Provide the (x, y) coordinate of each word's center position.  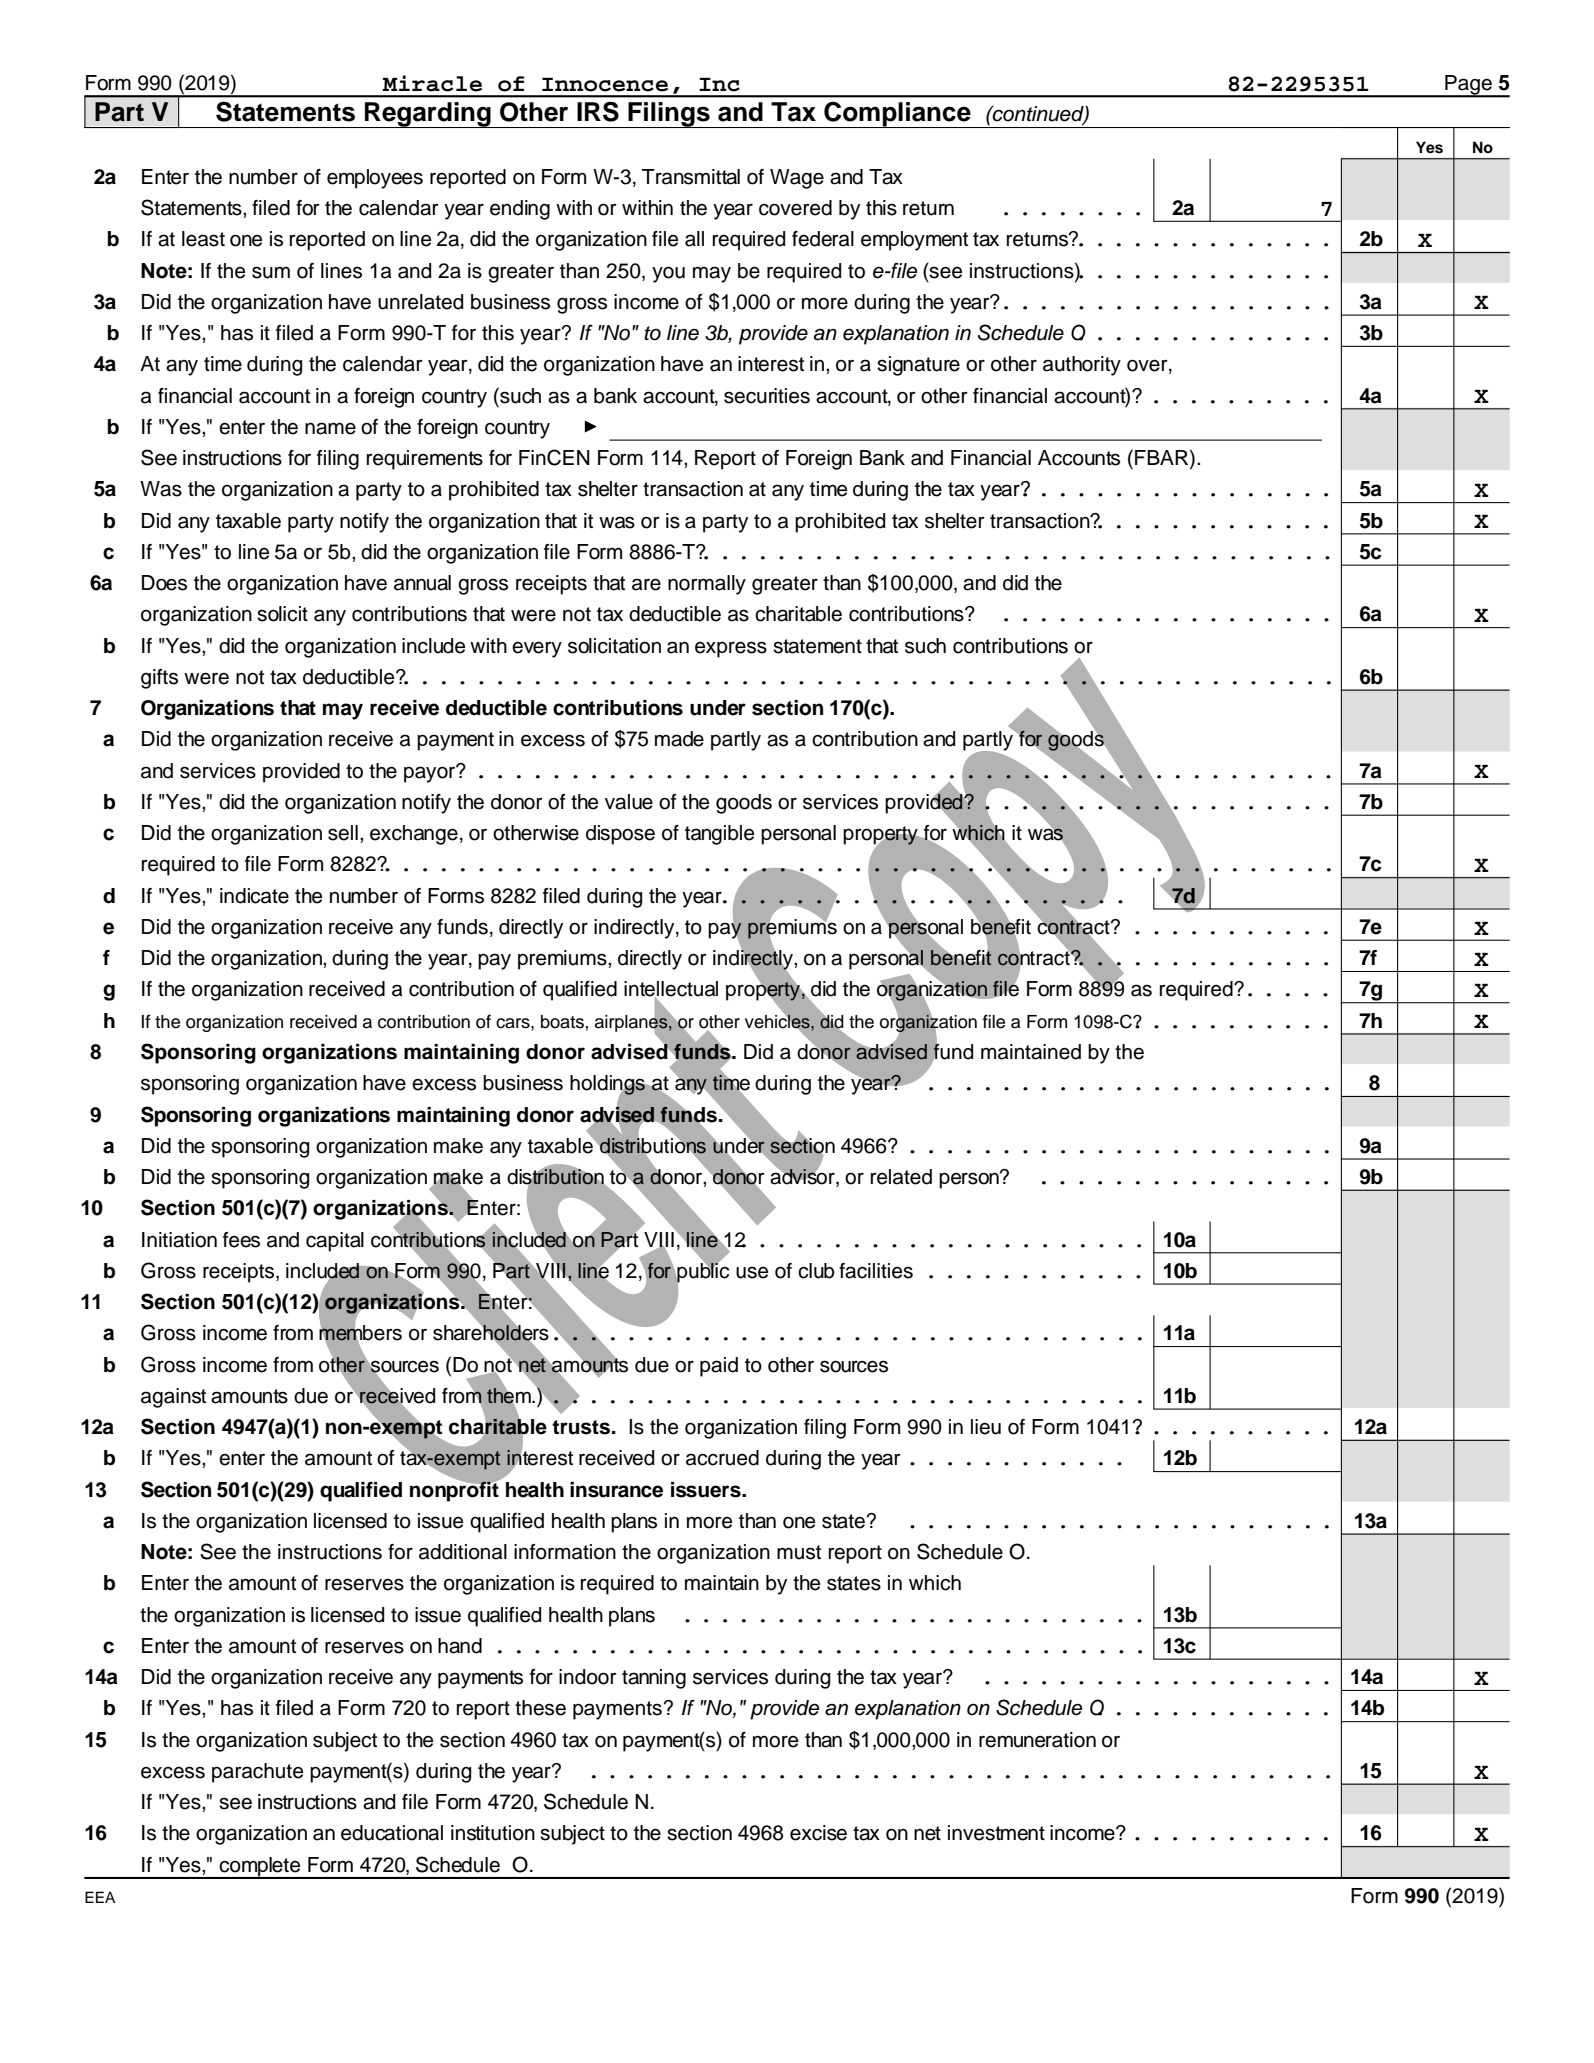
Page (1468, 86)
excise (818, 1833)
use (752, 1272)
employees (375, 179)
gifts (159, 679)
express (731, 649)
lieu (986, 1427)
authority (1082, 366)
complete (260, 1867)
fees (241, 1240)
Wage (797, 179)
